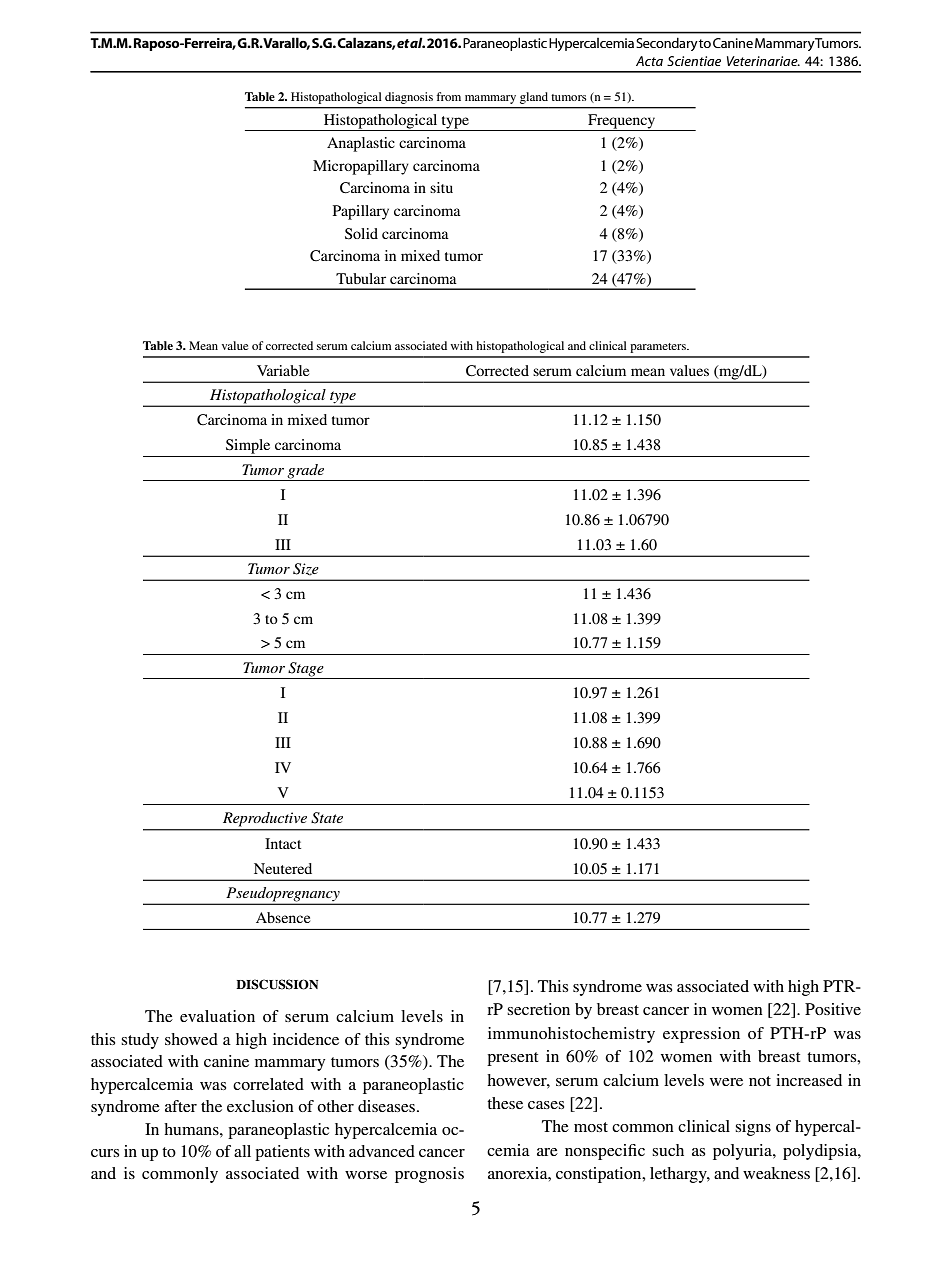  I want to click on Simple, so click(248, 446).
